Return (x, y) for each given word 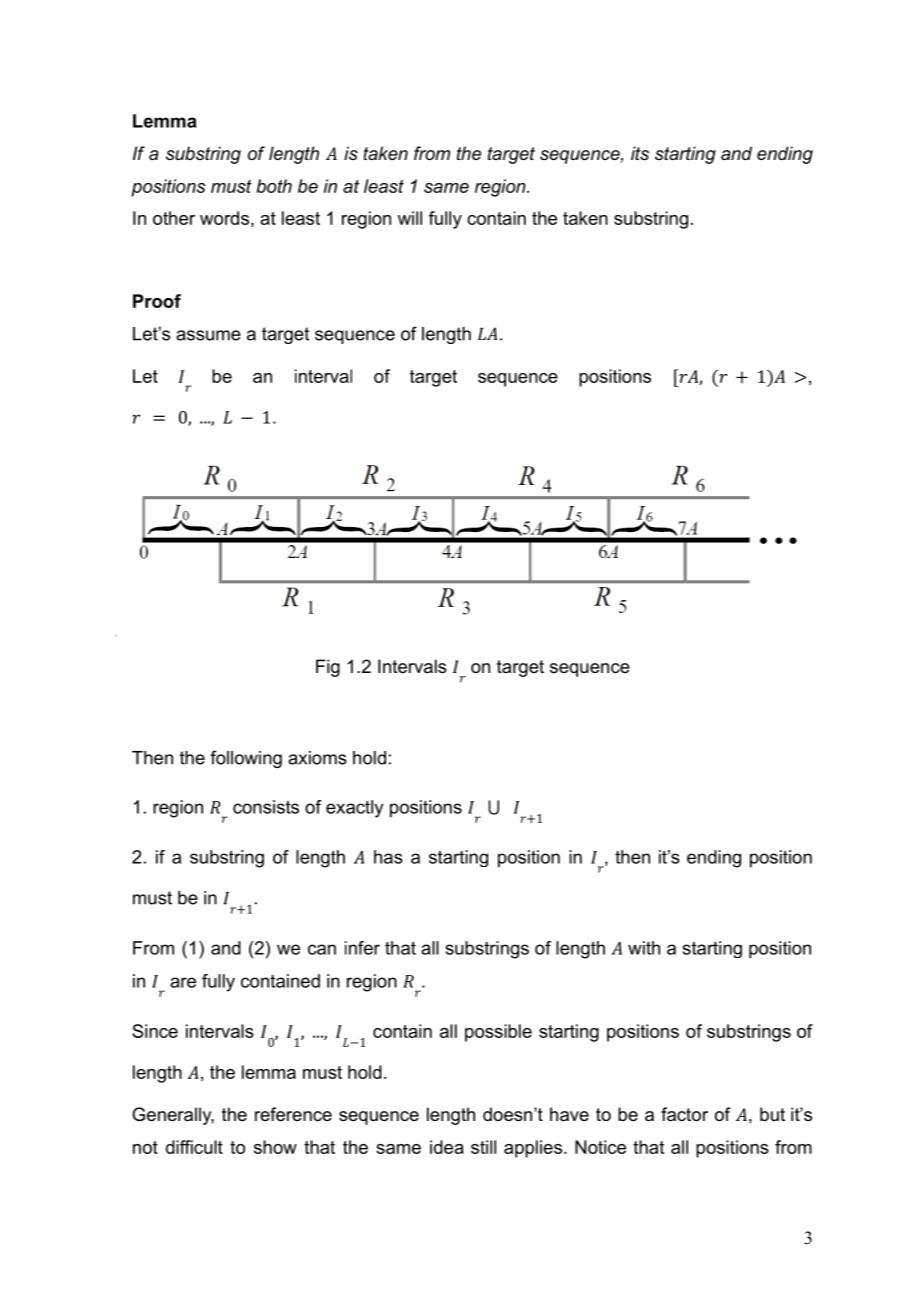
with (644, 948)
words (224, 218)
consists (266, 807)
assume (208, 335)
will (410, 218)
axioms (317, 758)
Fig (328, 668)
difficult (194, 1147)
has (388, 857)
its (640, 153)
